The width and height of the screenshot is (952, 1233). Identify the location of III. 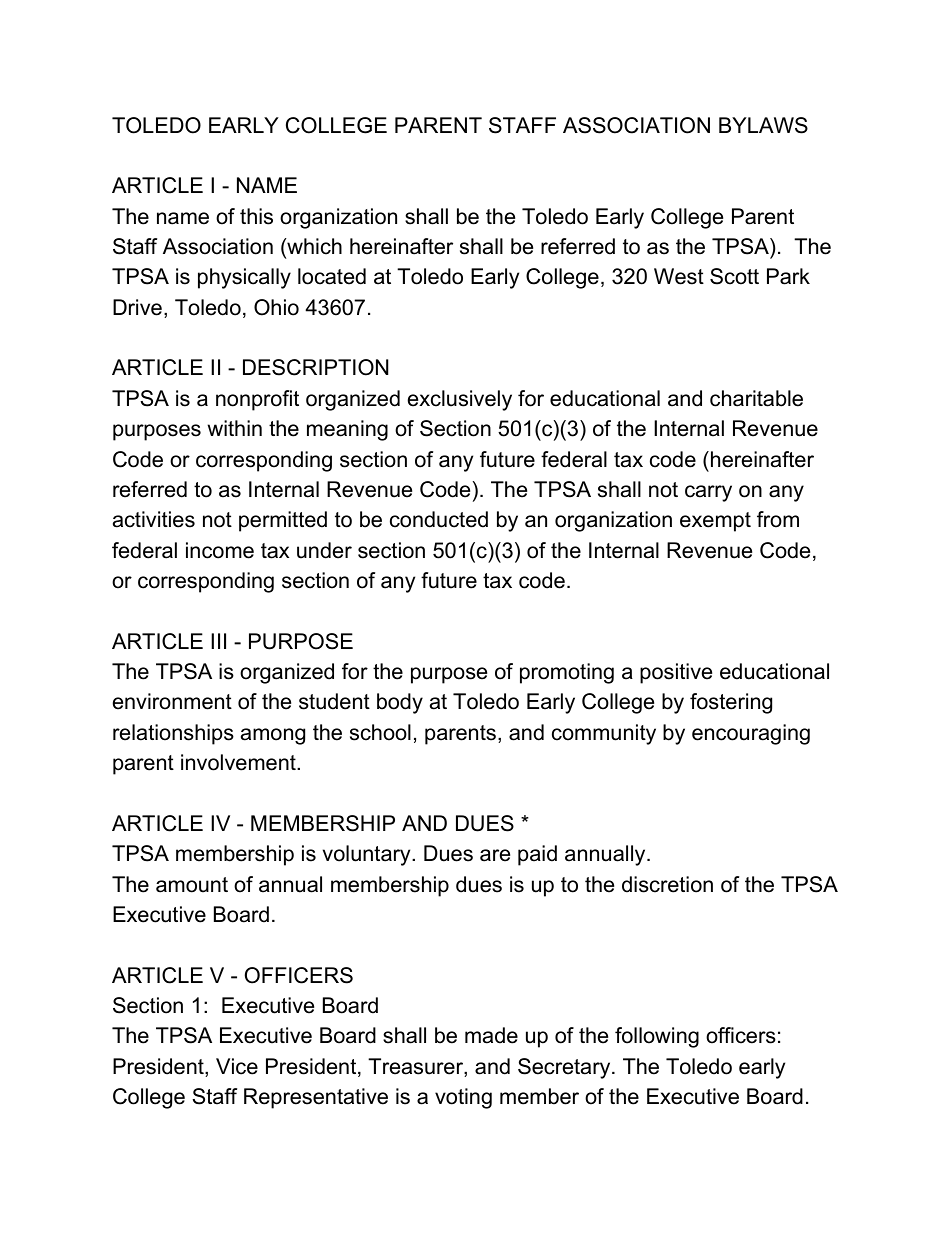
(218, 641).
